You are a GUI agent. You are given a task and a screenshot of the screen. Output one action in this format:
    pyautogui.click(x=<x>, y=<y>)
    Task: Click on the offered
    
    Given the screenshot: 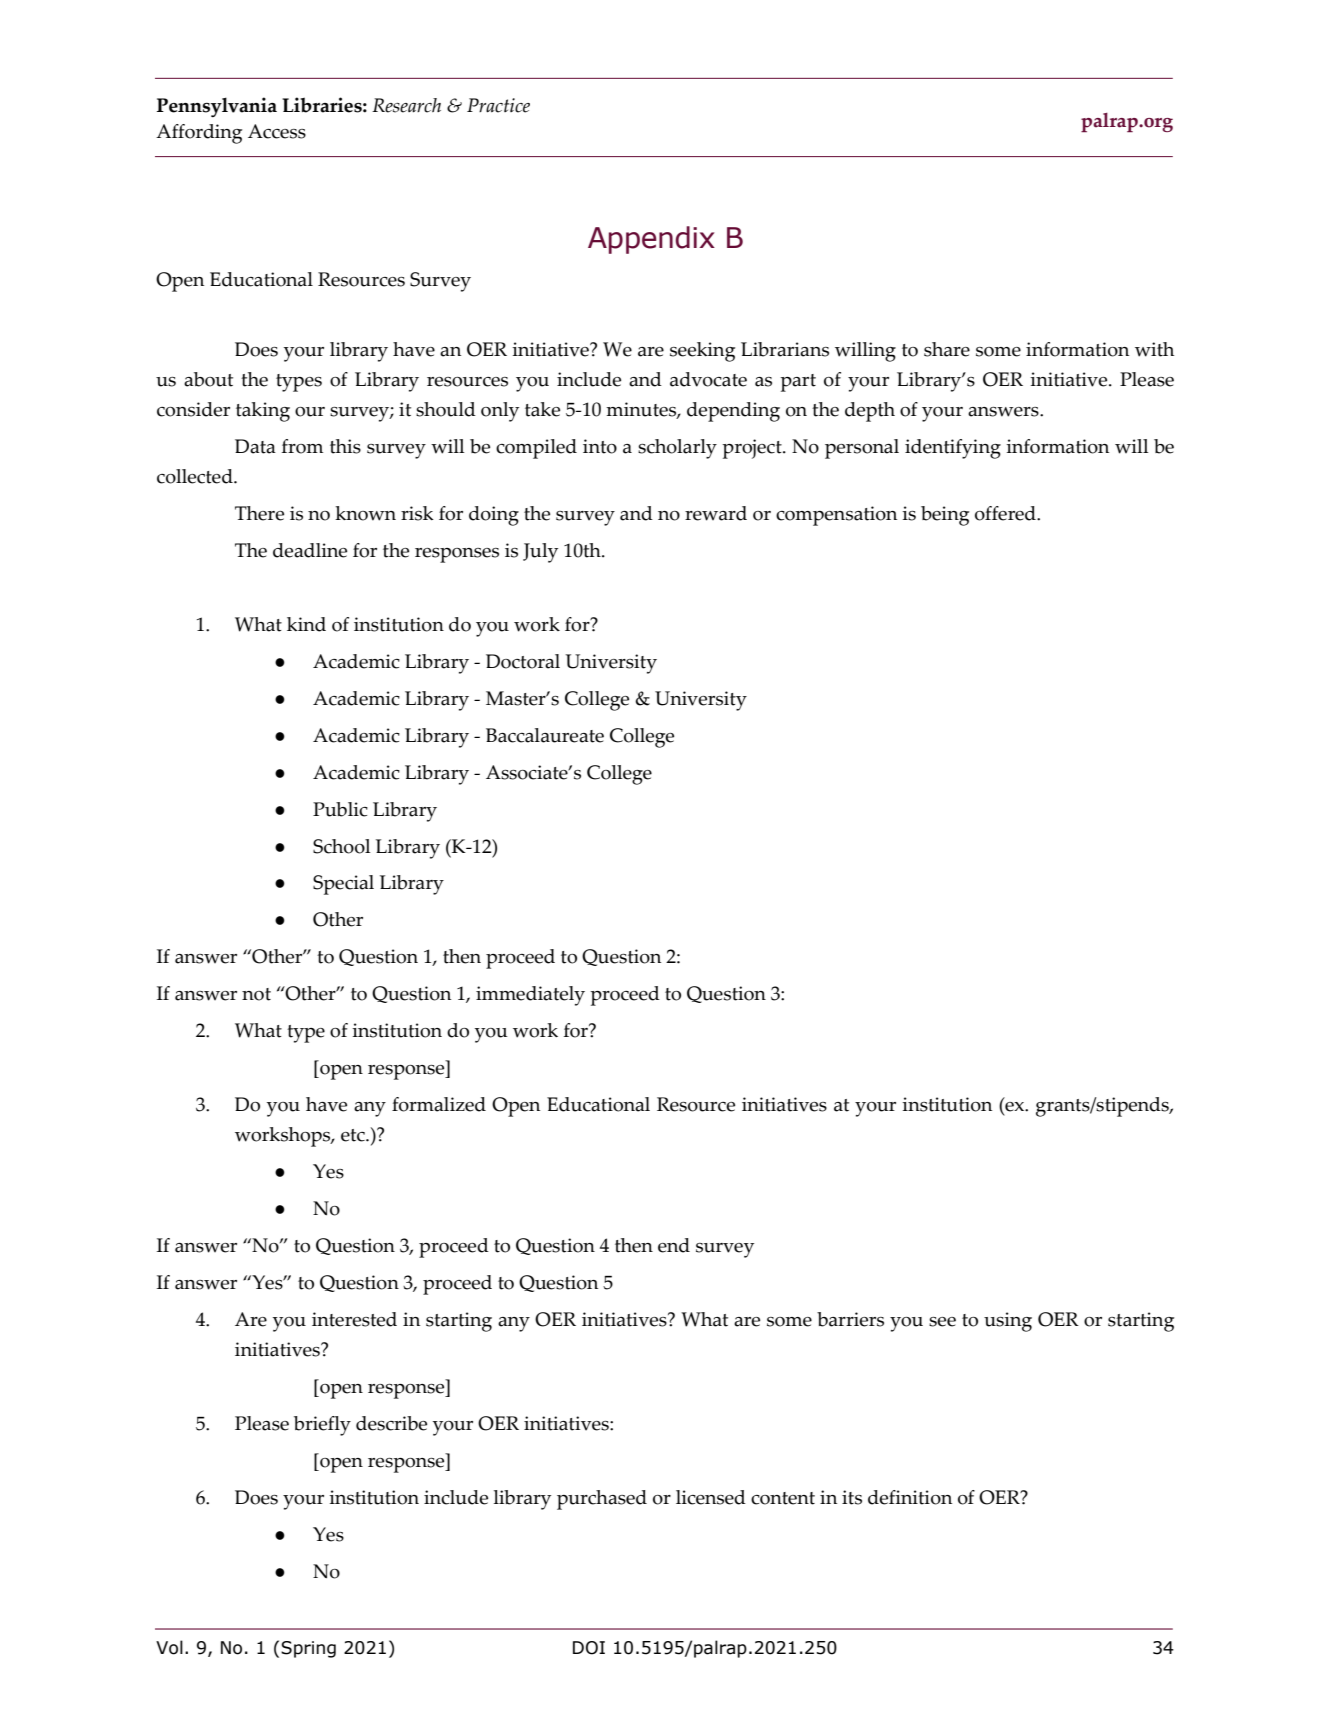 What is the action you would take?
    pyautogui.click(x=1006, y=513)
